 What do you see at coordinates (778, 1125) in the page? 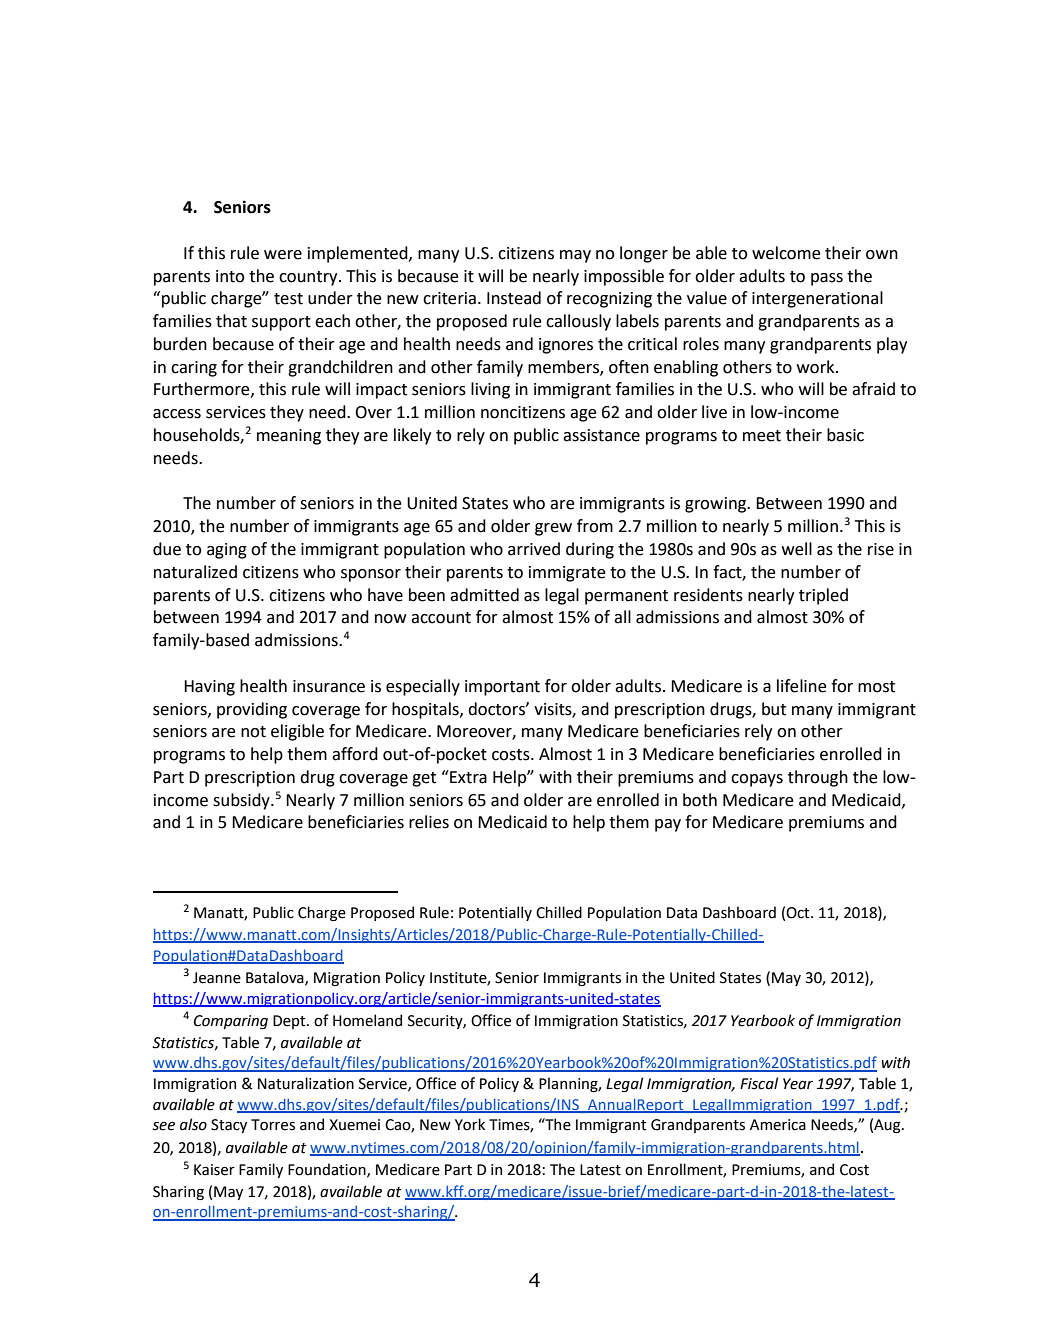
I see `America` at bounding box center [778, 1125].
